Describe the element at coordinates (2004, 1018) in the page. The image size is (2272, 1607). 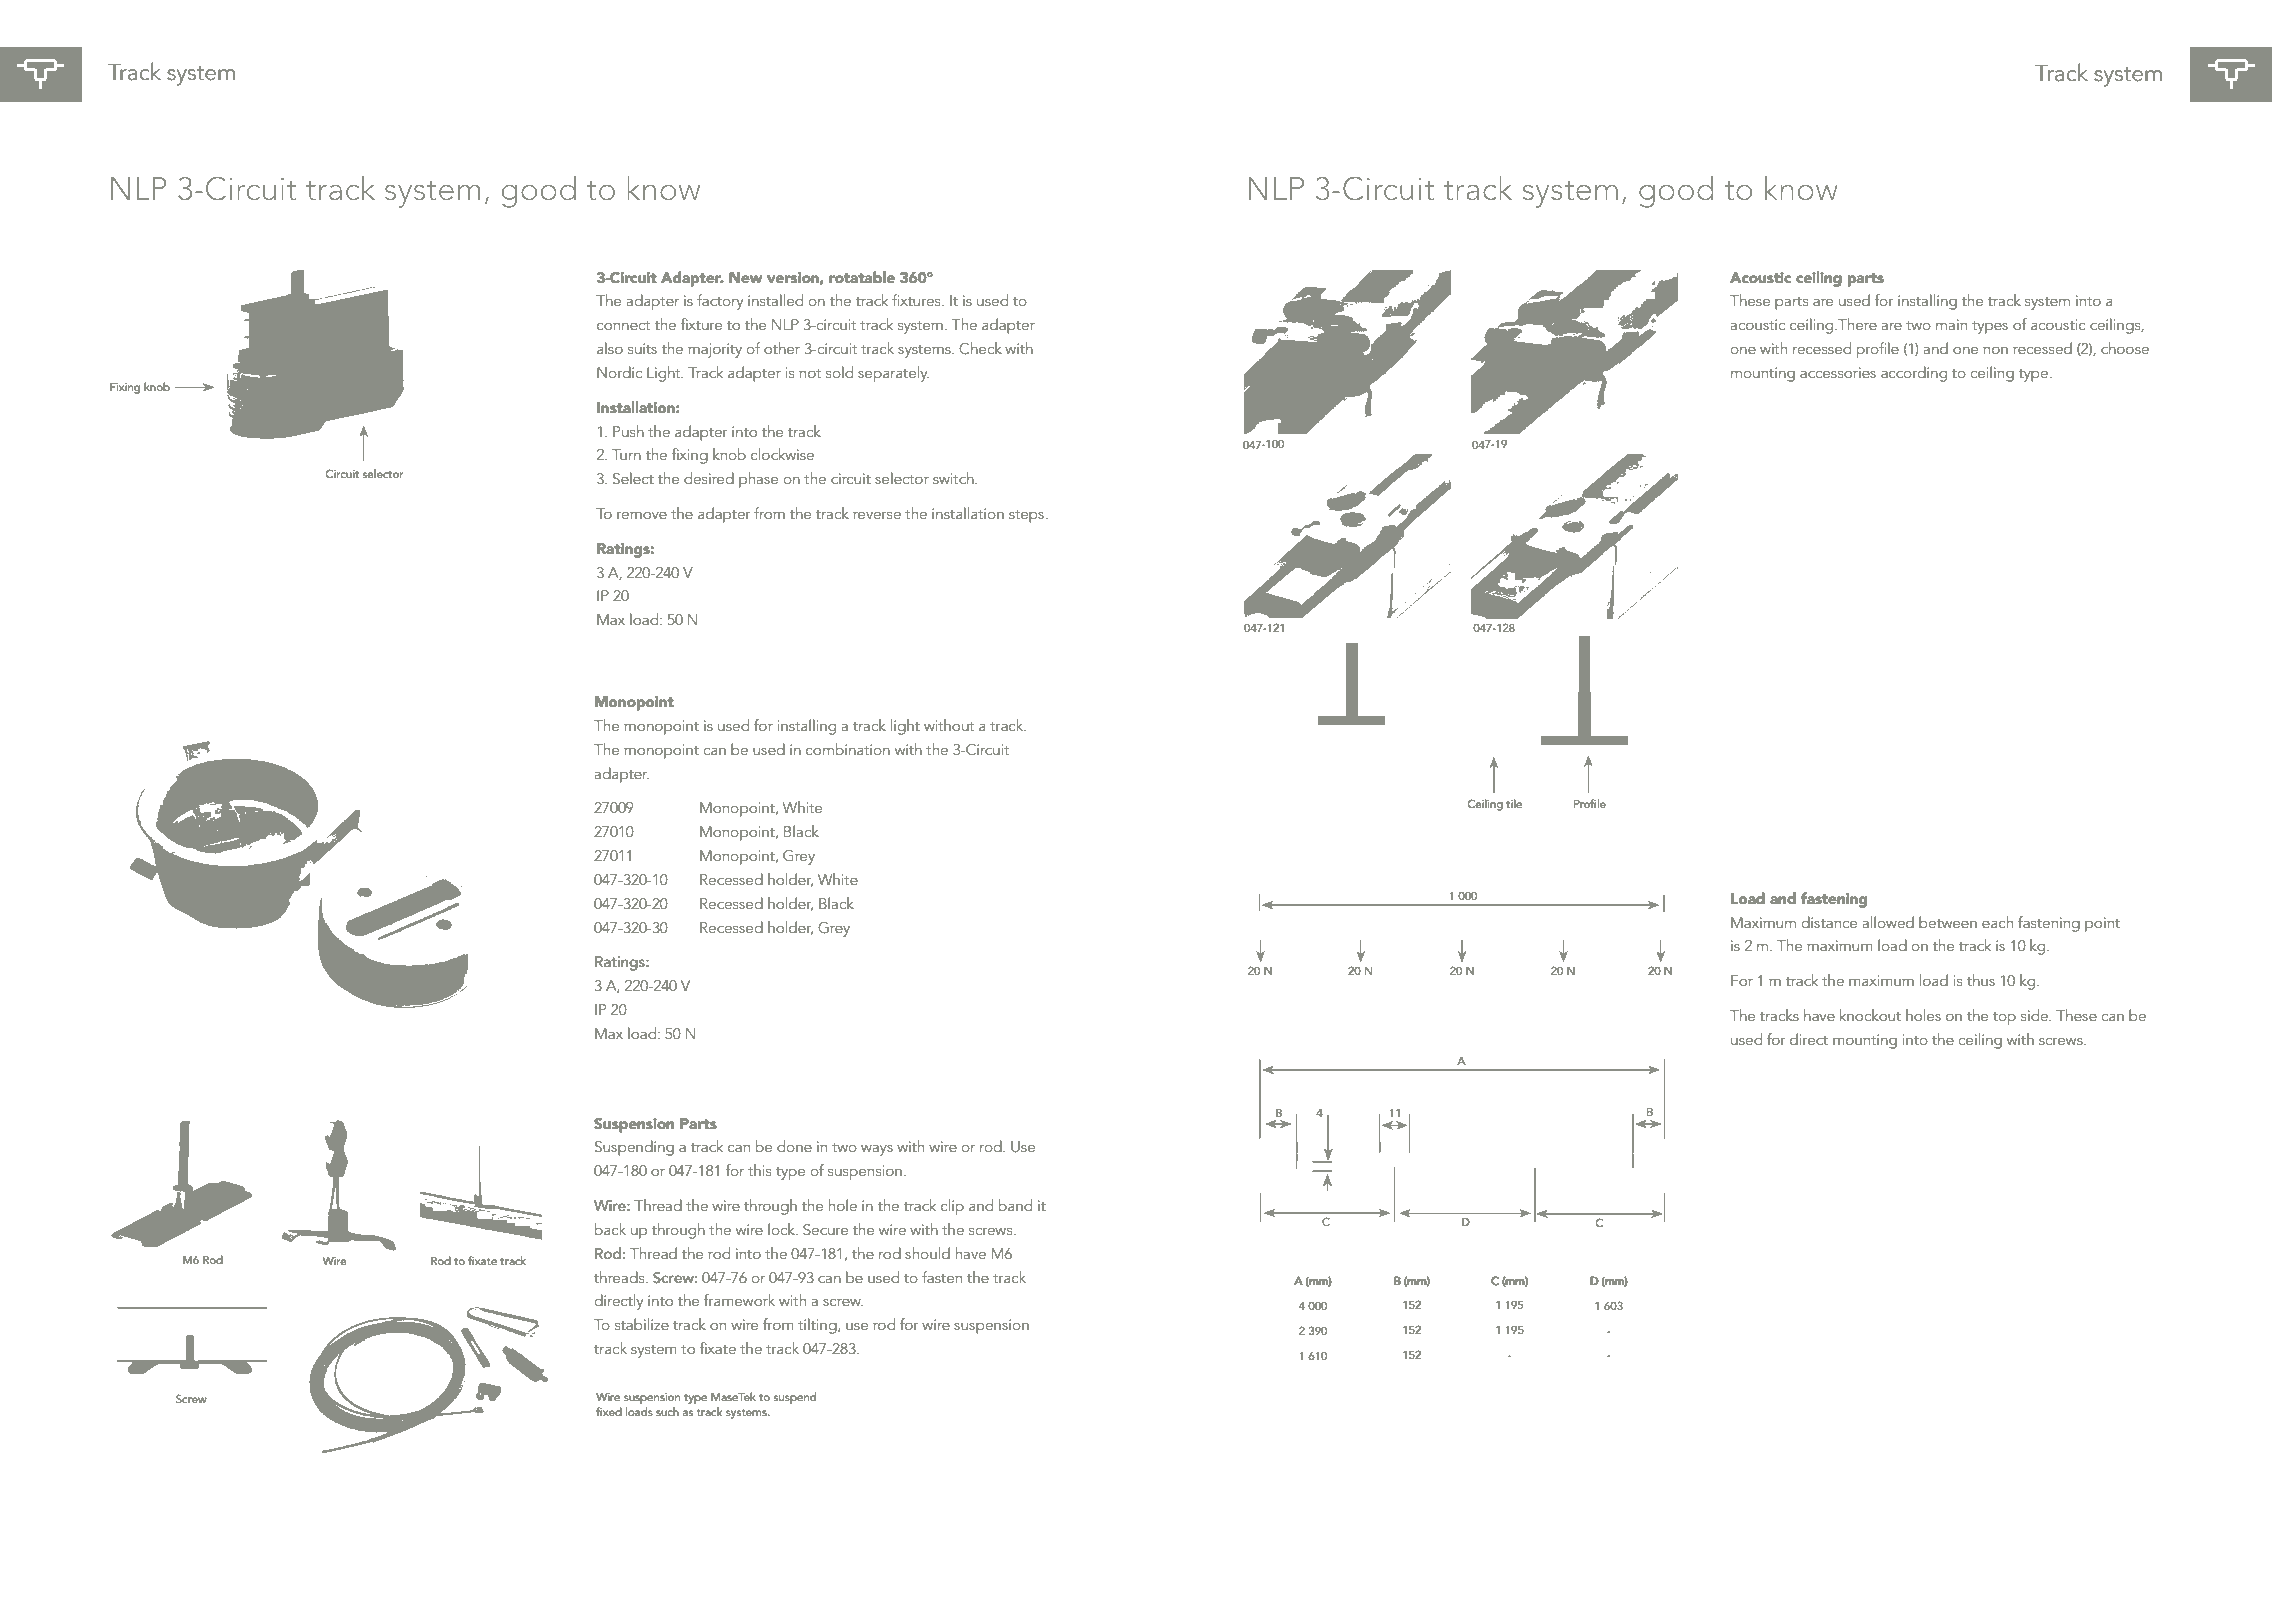
I see `top` at that location.
